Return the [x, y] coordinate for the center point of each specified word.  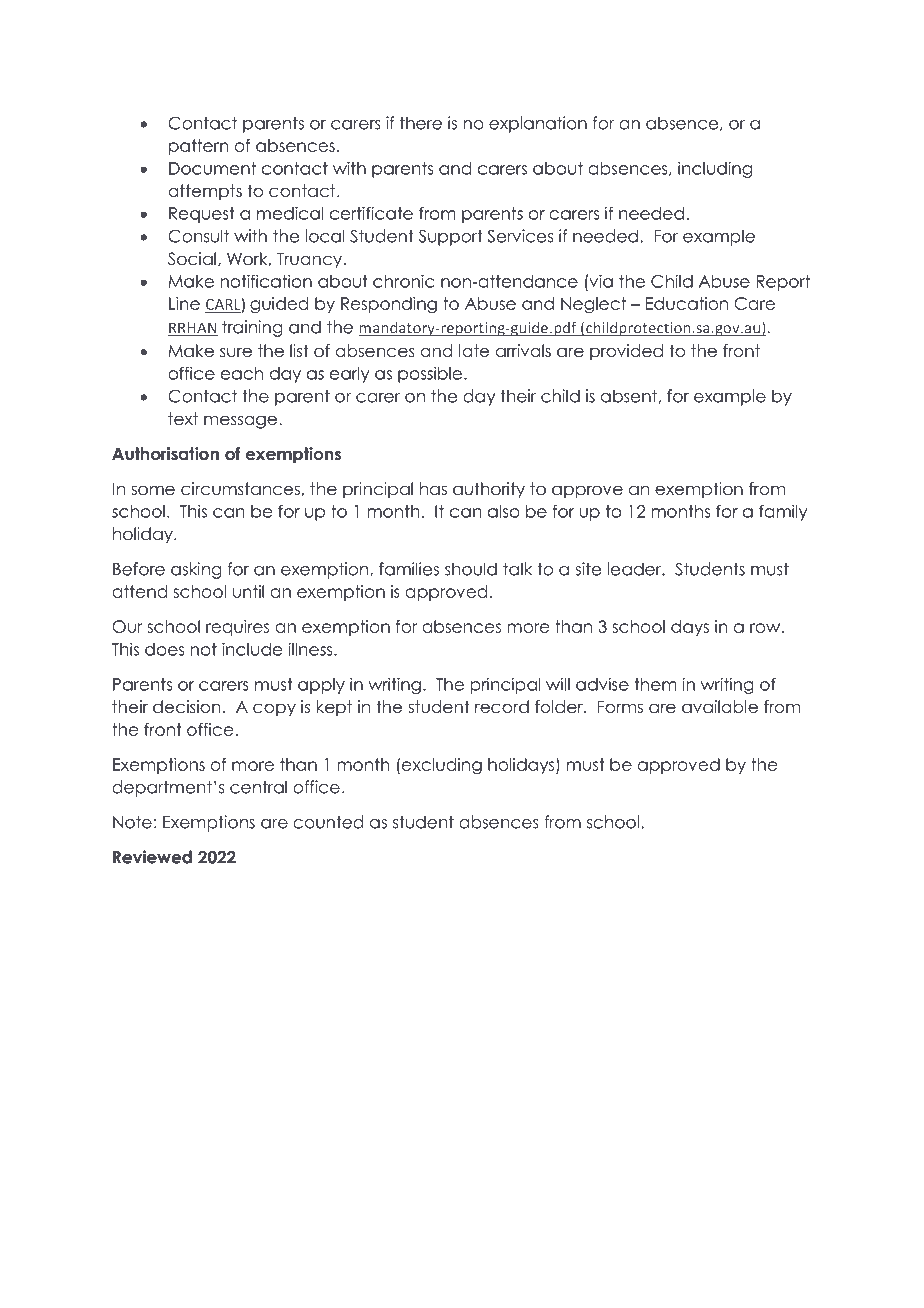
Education [687, 303]
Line [184, 303]
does [164, 649]
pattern [199, 147]
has [433, 489]
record [502, 707]
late [474, 351]
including [715, 169]
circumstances [240, 489]
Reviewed [152, 857]
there [421, 123]
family [783, 512]
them [655, 684]
